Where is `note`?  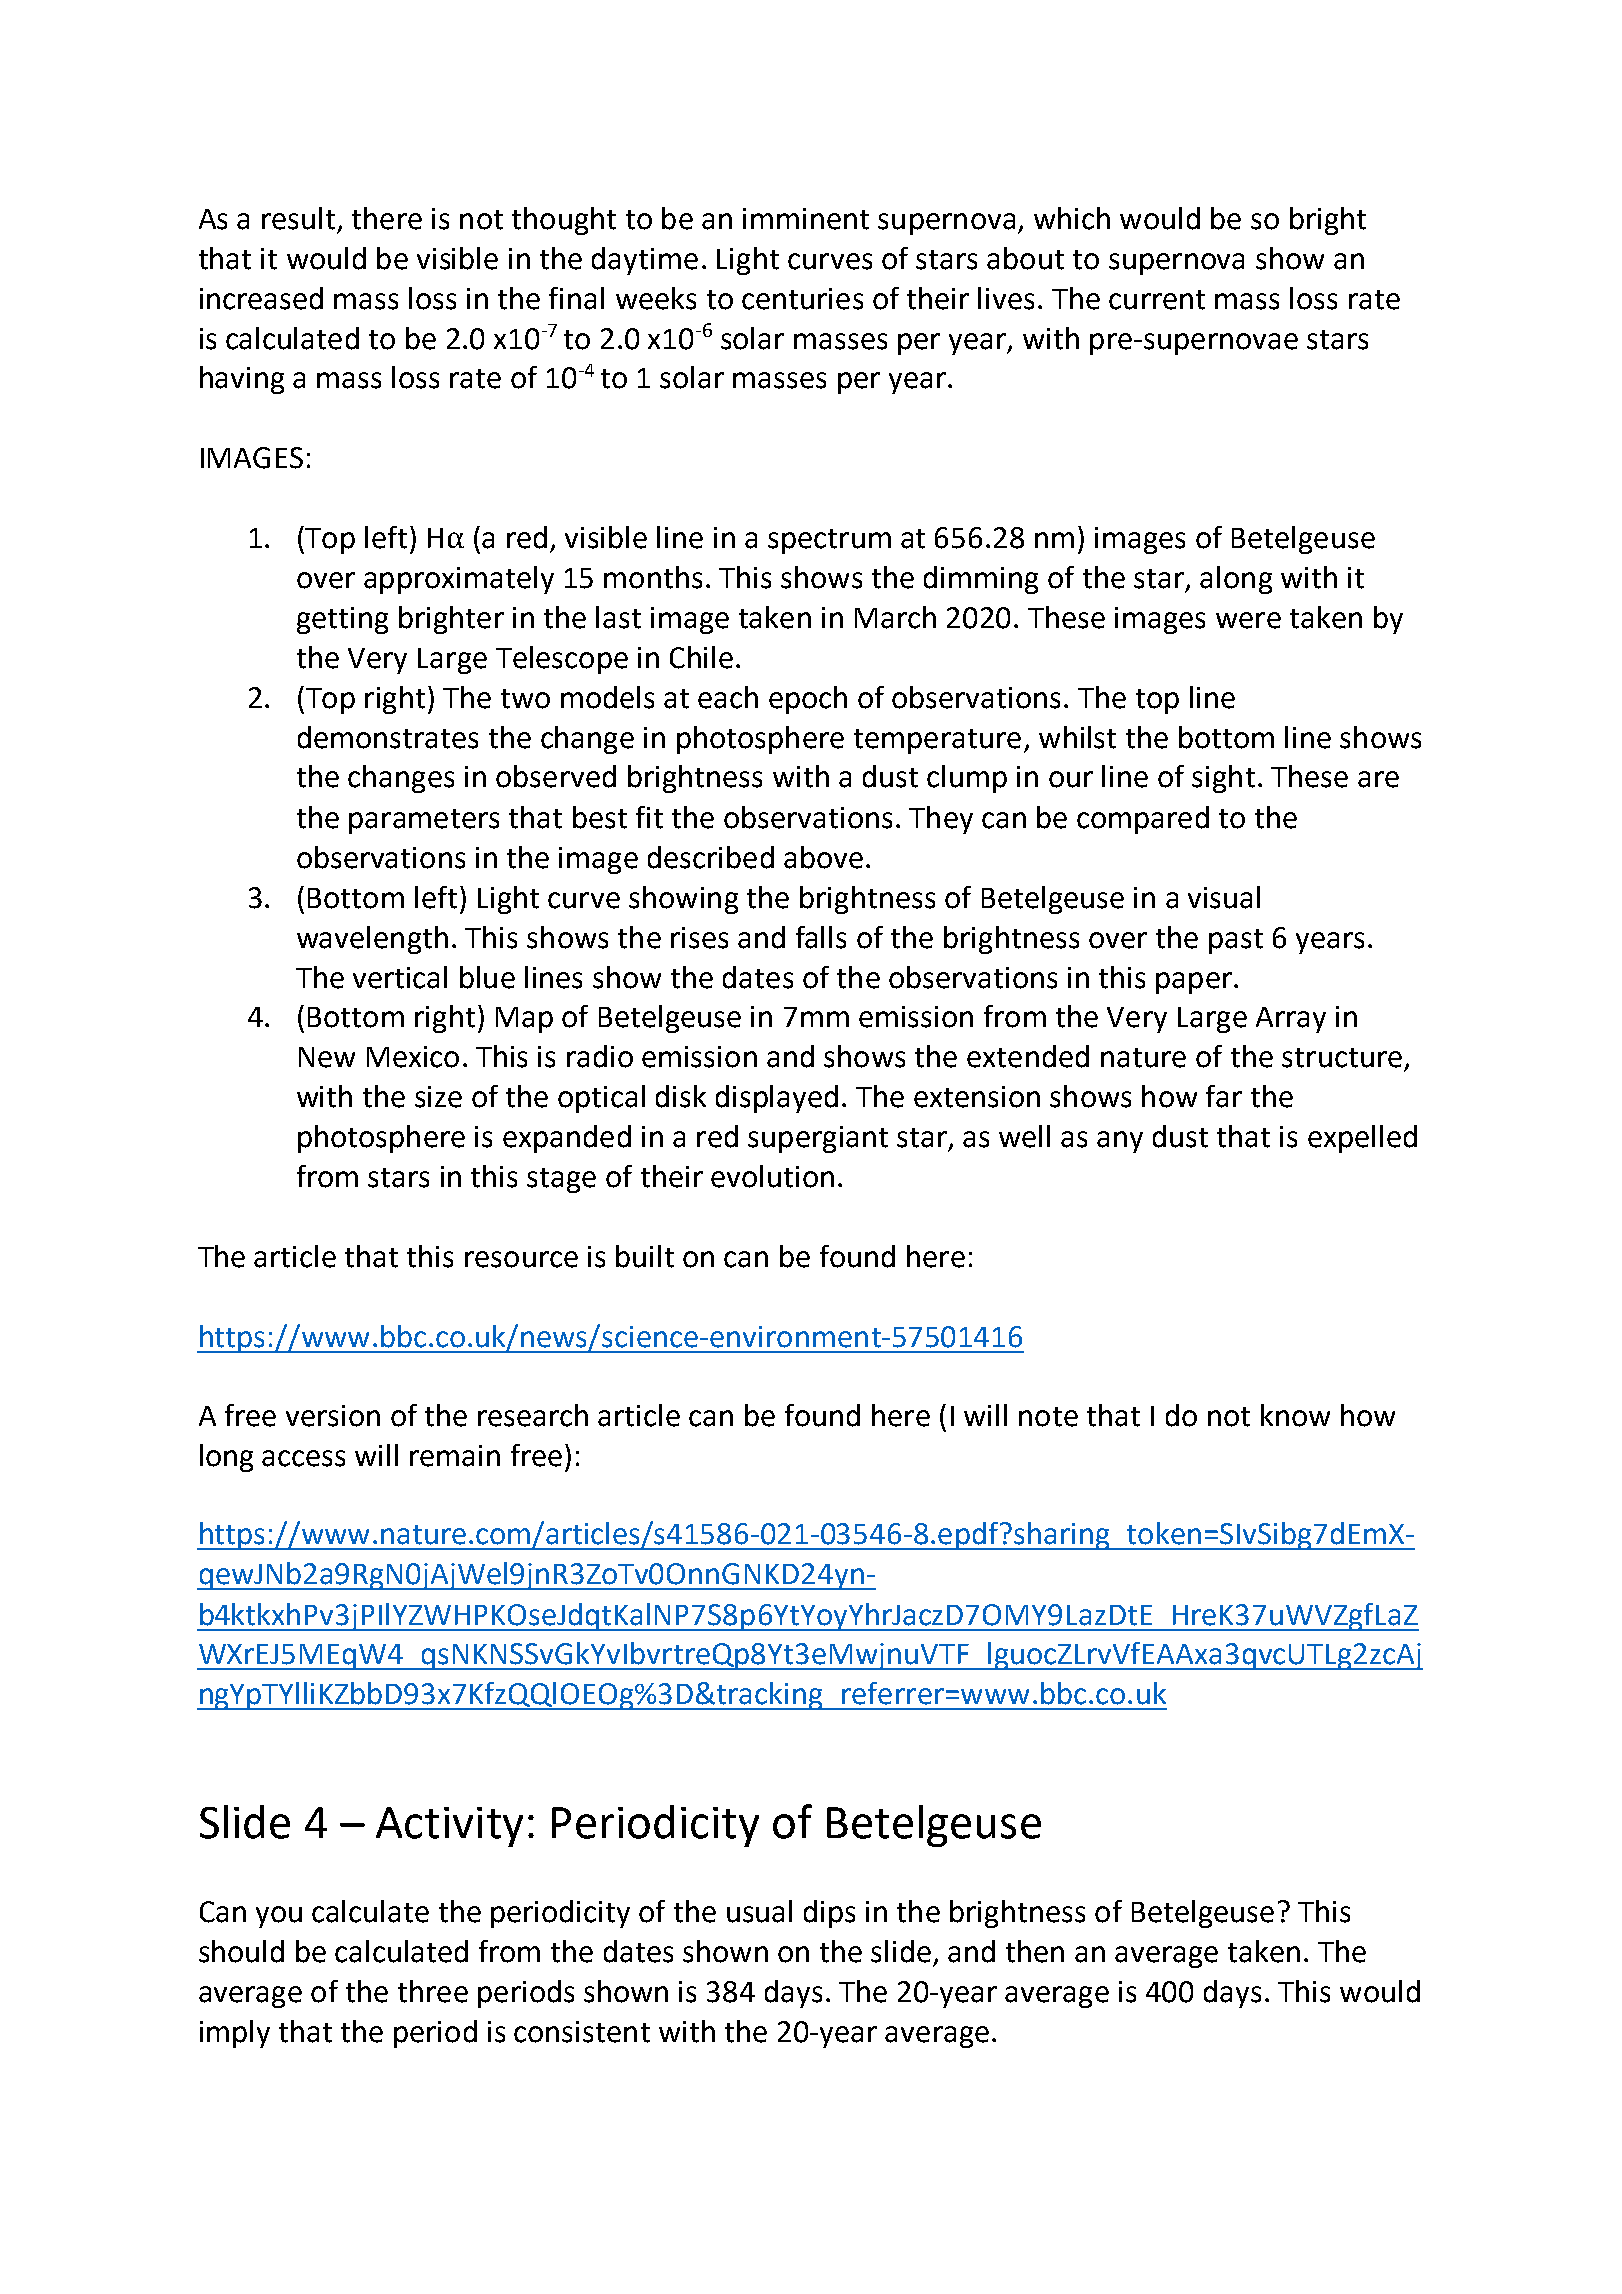 note is located at coordinates (1048, 1417).
